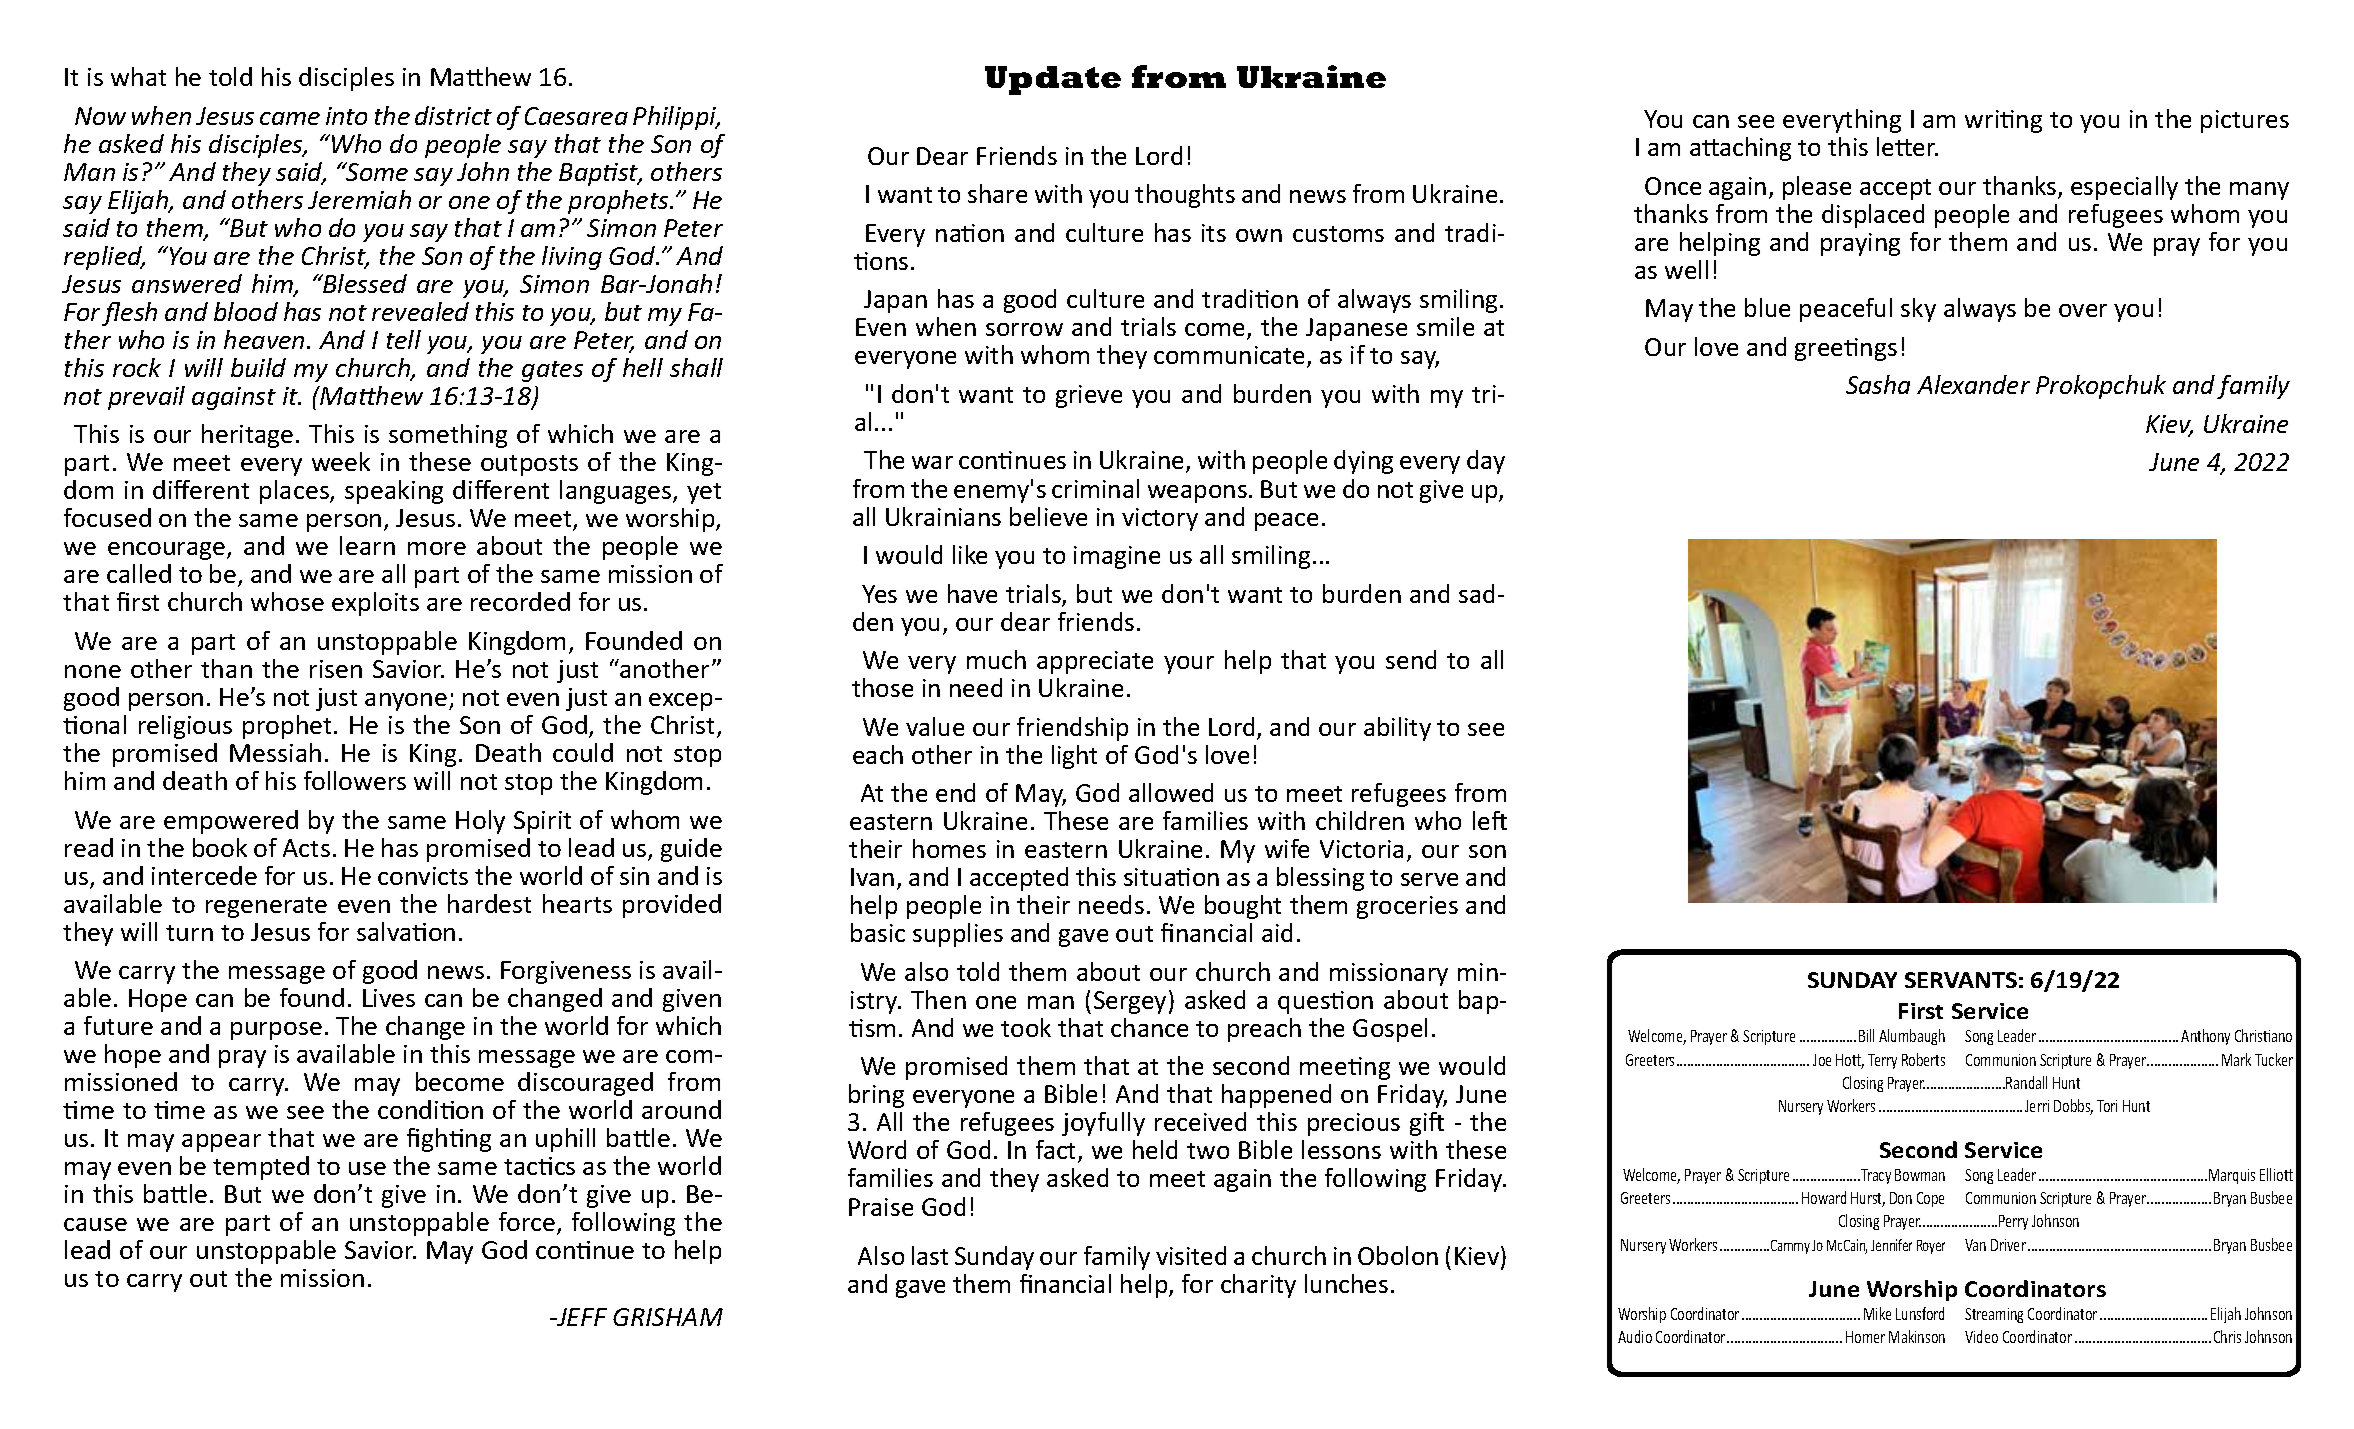  What do you see at coordinates (266, 907) in the screenshot?
I see `regenerate` at bounding box center [266, 907].
